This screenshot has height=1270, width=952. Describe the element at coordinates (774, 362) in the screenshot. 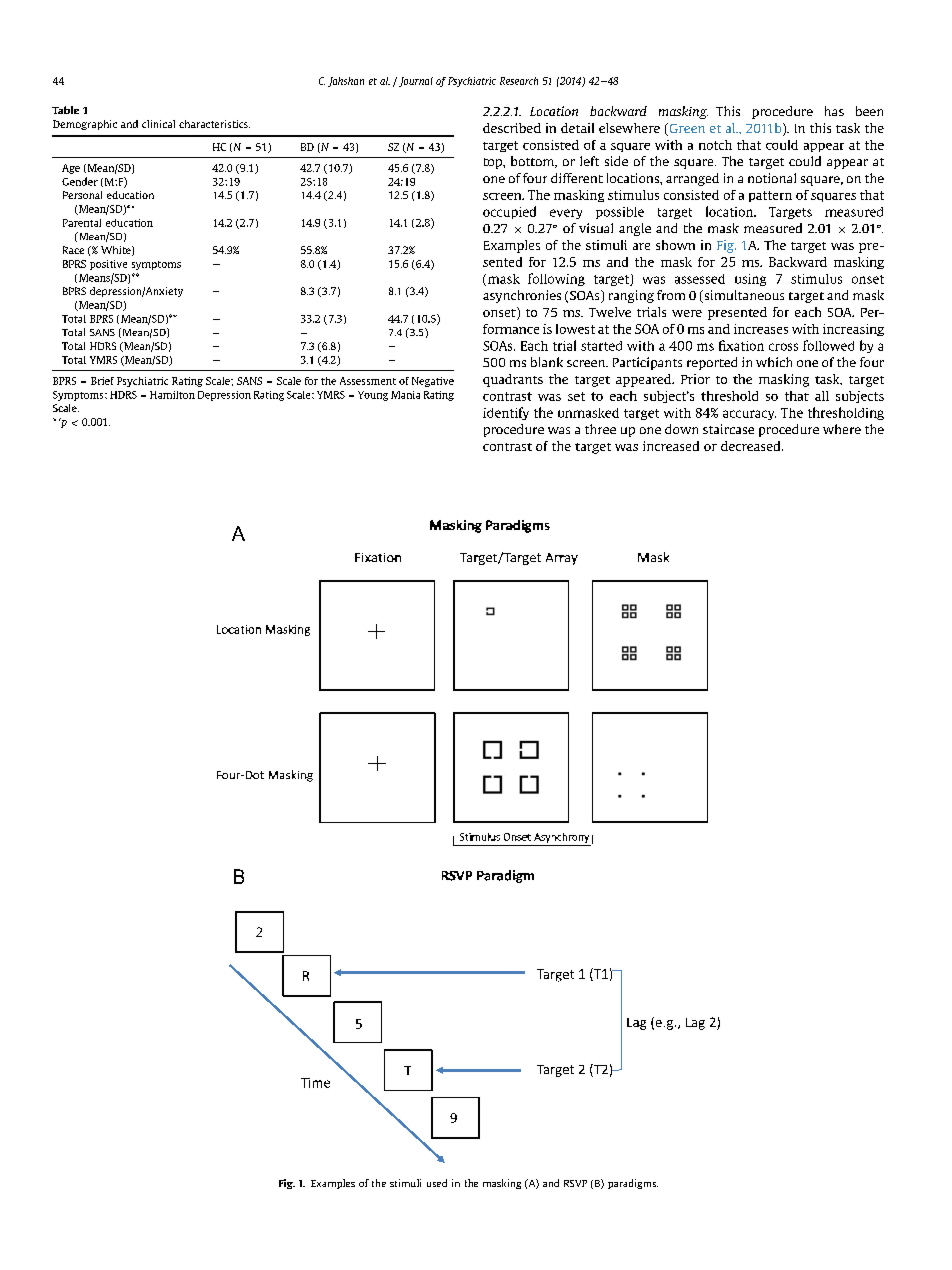

I see `which` at that location.
